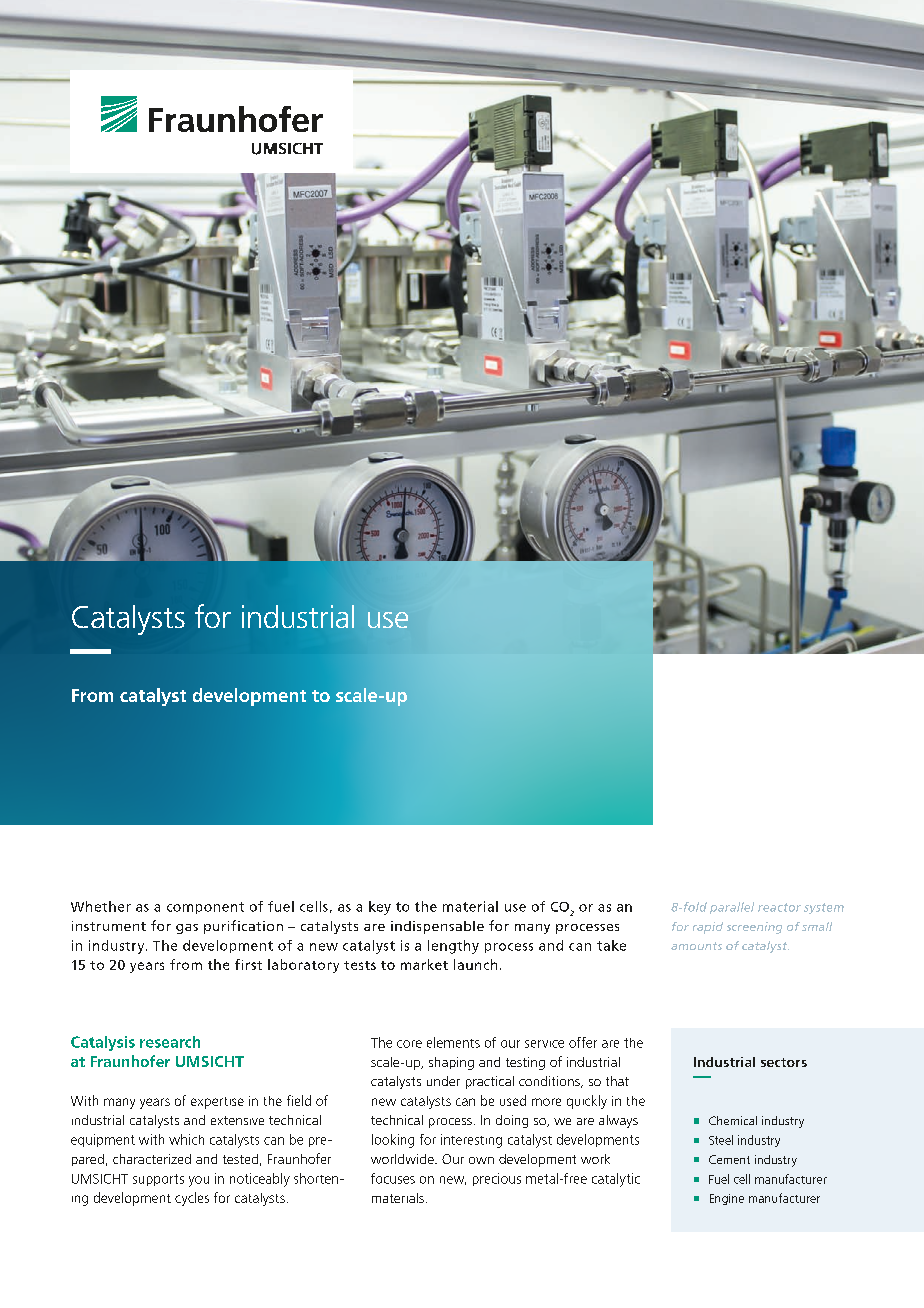 The width and height of the screenshot is (924, 1308). Describe the element at coordinates (437, 927) in the screenshot. I see `indispensable` at that location.
